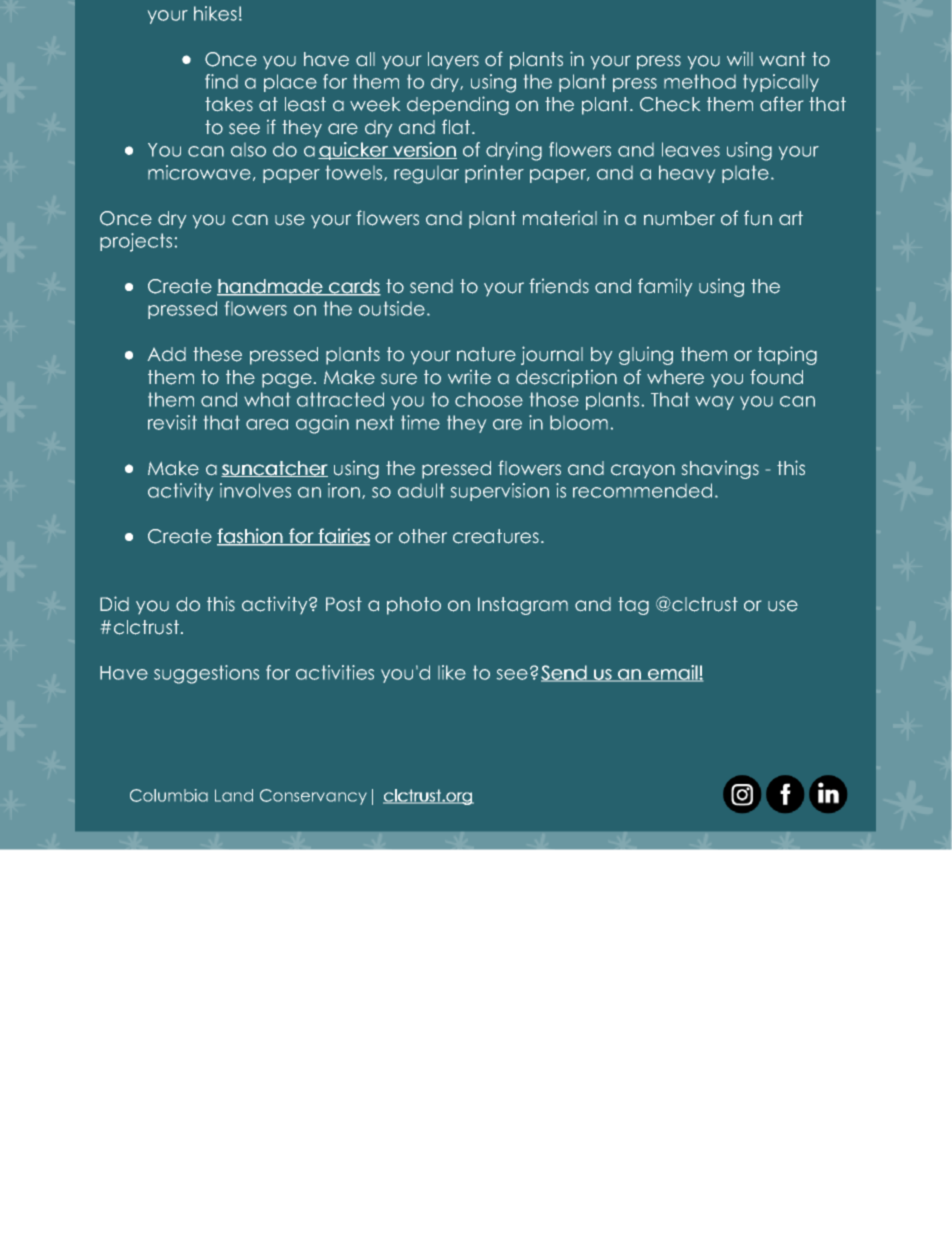 Image resolution: width=952 pixels, height=1233 pixels. What do you see at coordinates (114, 603) in the screenshot?
I see `Did` at bounding box center [114, 603].
